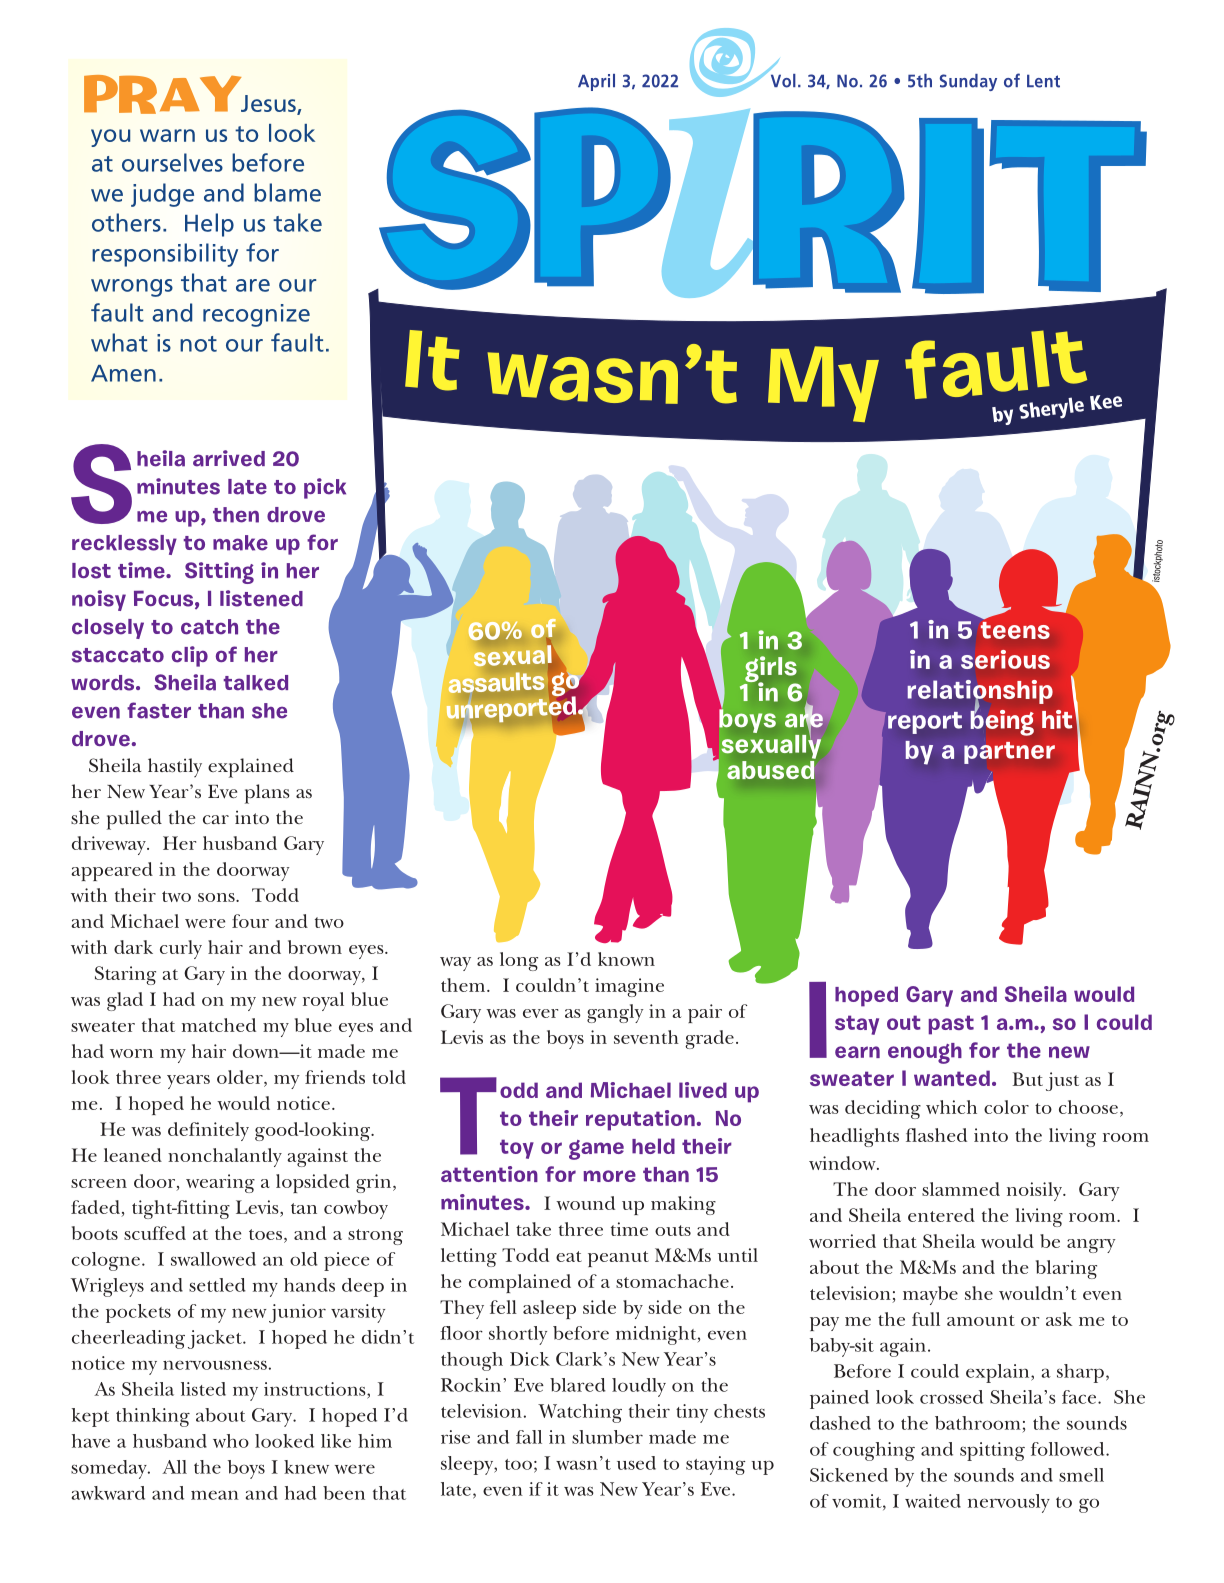 The image size is (1224, 1583). What do you see at coordinates (216, 819) in the page?
I see `car` at bounding box center [216, 819].
